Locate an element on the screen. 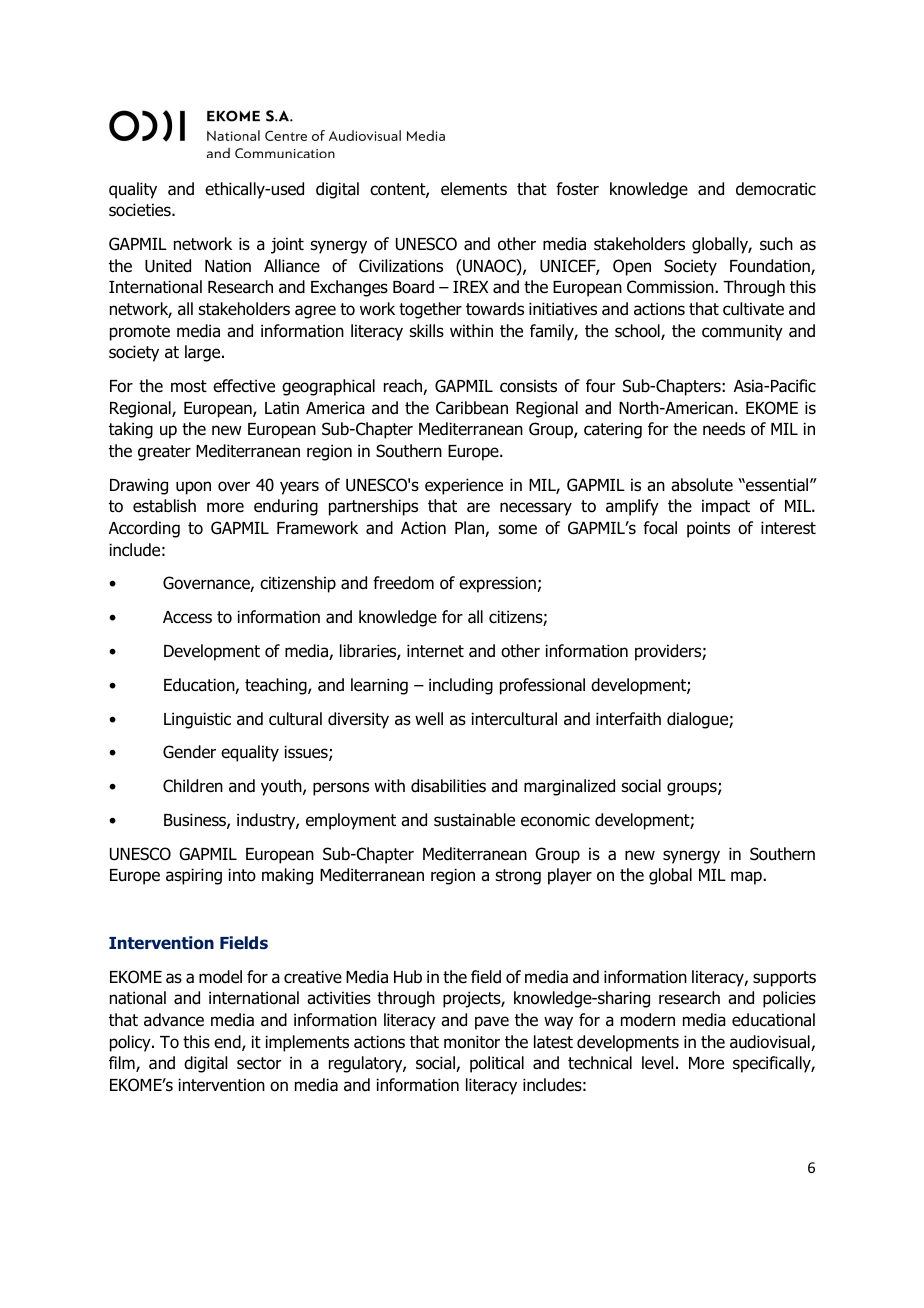 This screenshot has width=924, height=1308. points is located at coordinates (708, 529).
